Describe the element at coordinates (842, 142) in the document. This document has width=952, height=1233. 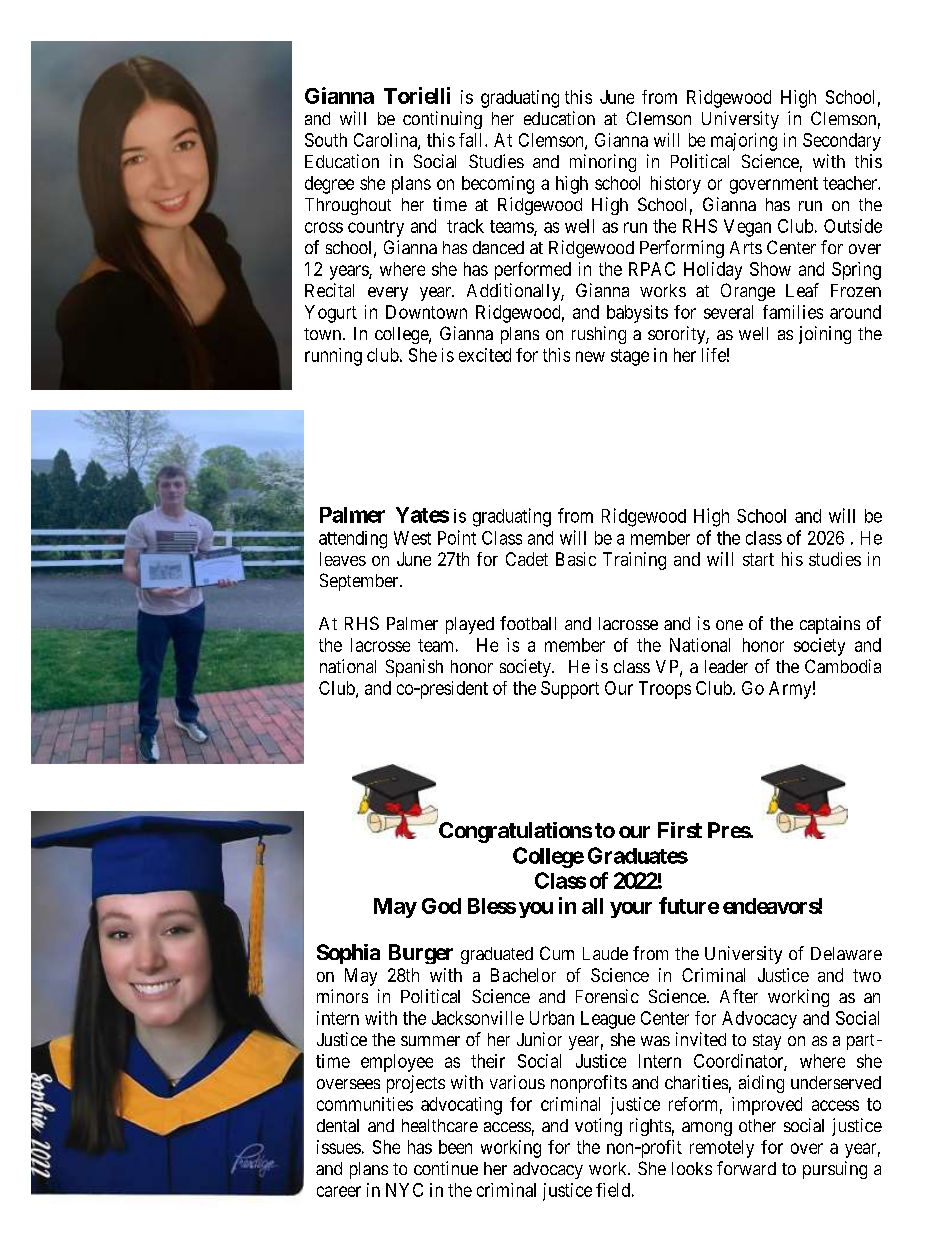
I see `Secondary` at that location.
